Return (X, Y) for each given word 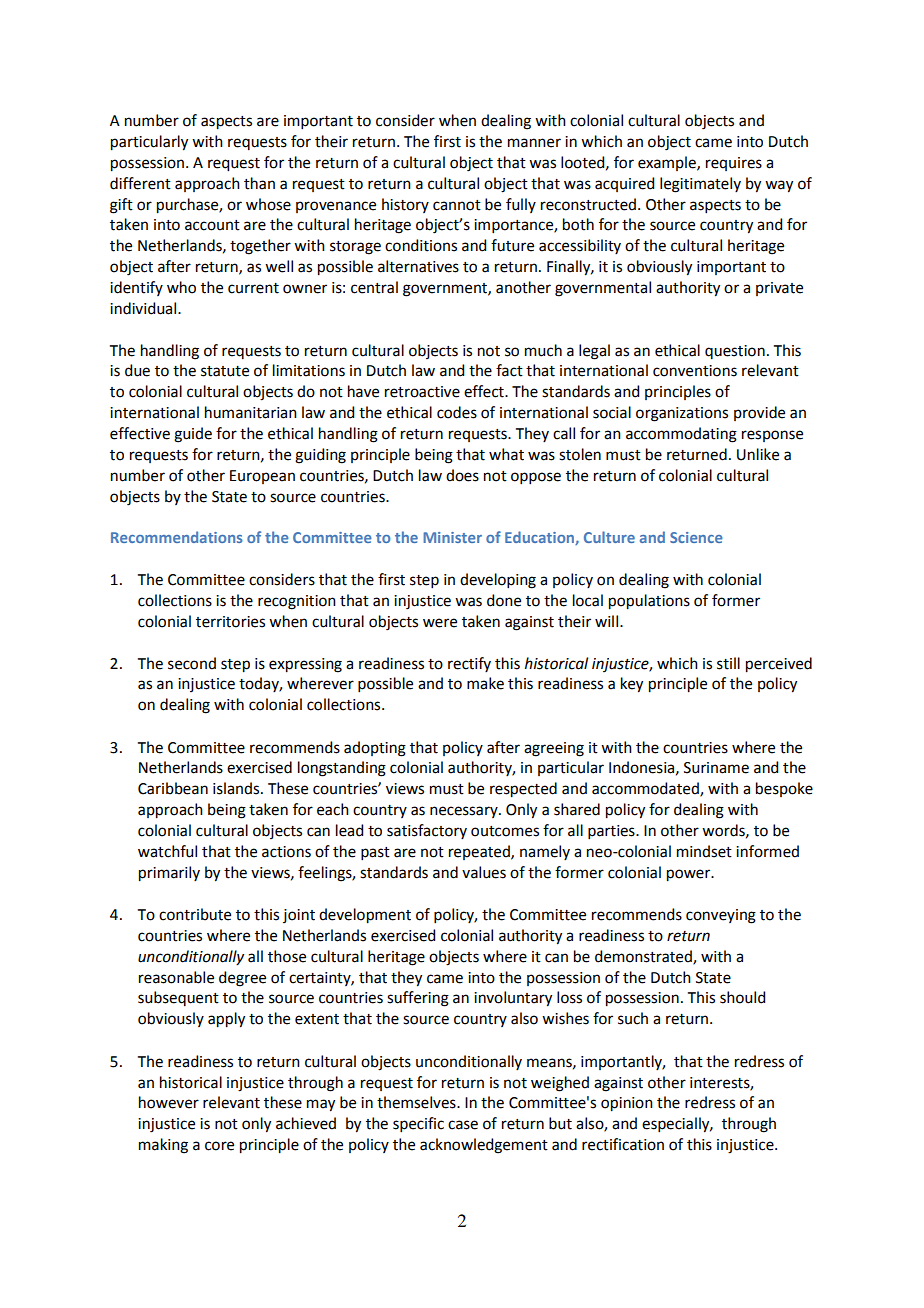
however (169, 1102)
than (259, 183)
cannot (457, 205)
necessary (465, 812)
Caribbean (173, 788)
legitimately (700, 185)
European (262, 477)
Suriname (716, 768)
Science (696, 537)
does (462, 475)
